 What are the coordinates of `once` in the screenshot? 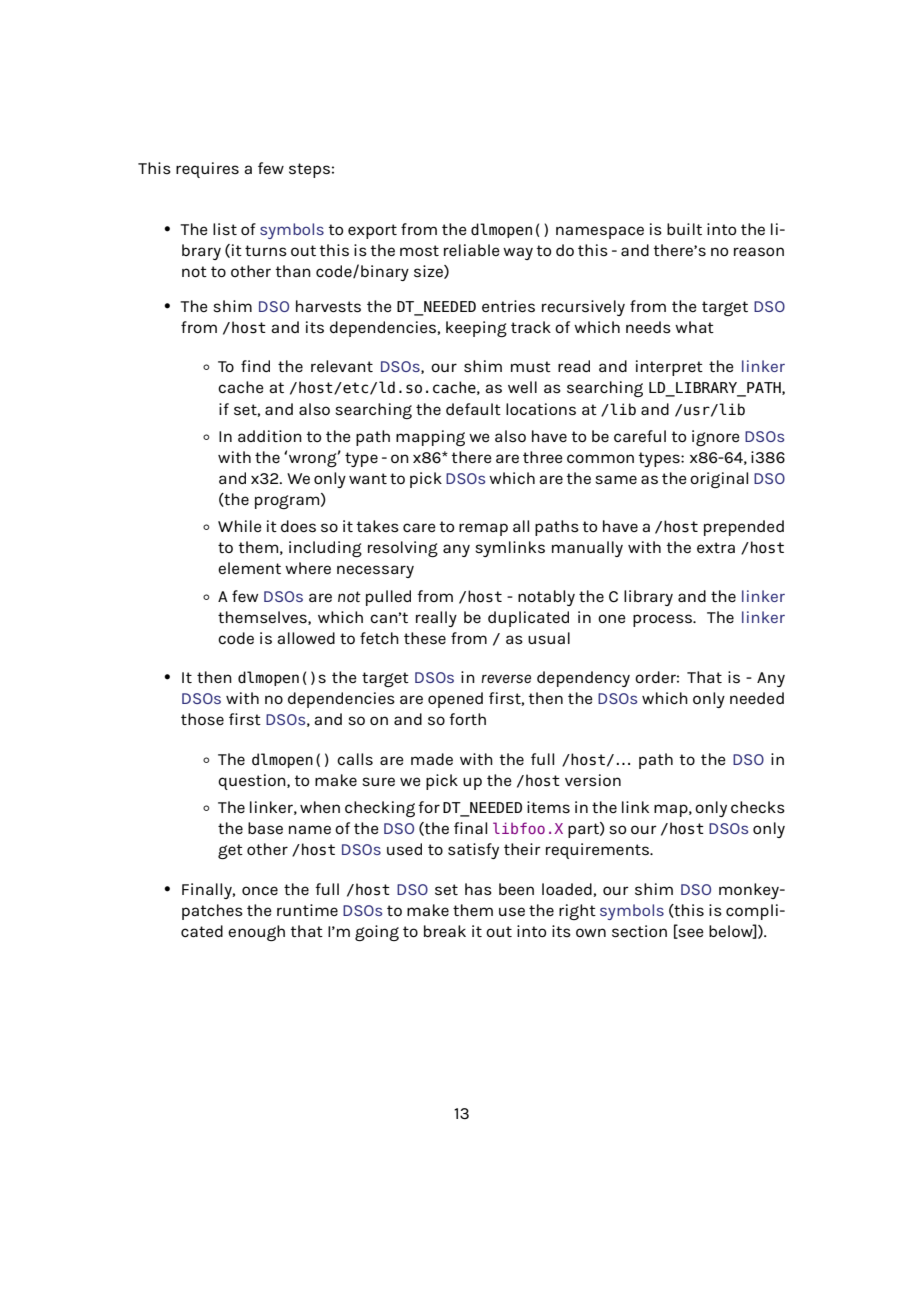 It's located at (260, 890).
